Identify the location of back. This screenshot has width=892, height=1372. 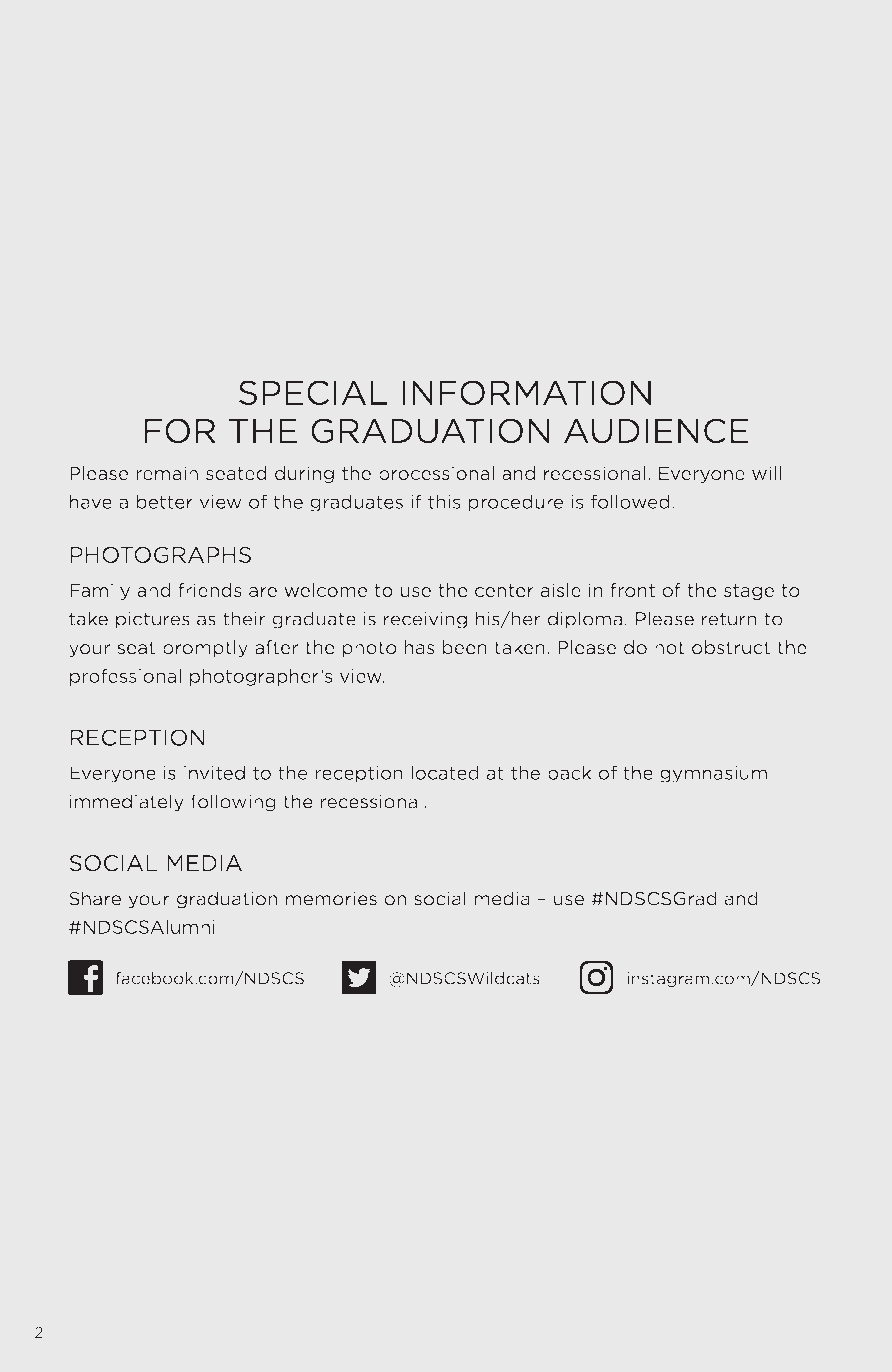
(570, 772).
